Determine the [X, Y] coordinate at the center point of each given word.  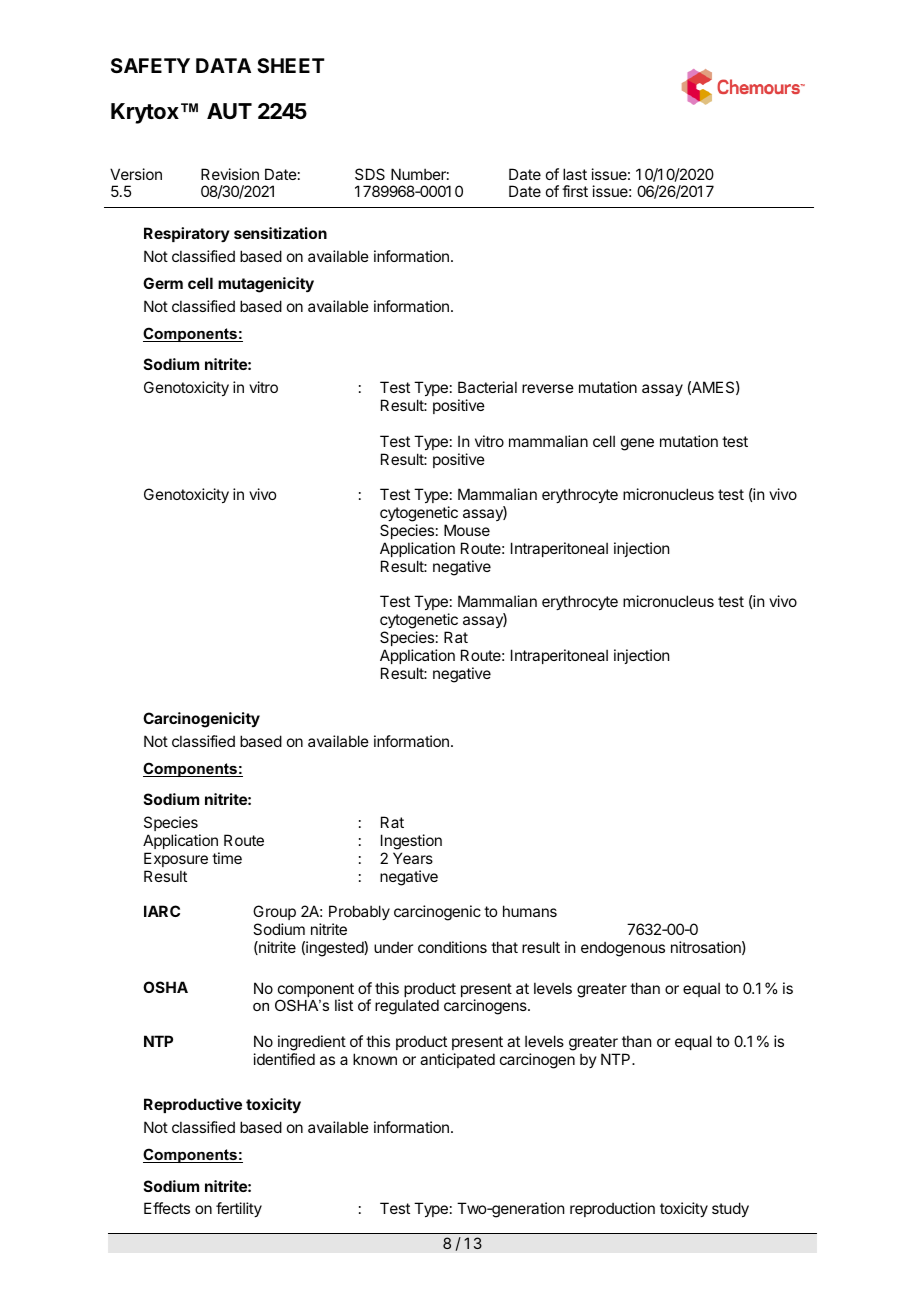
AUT [229, 111]
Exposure [176, 859]
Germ [163, 283]
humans [530, 911]
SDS [370, 174]
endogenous [623, 949]
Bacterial [487, 387]
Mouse [467, 530]
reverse [548, 388]
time [227, 858]
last [575, 174]
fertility [239, 1209]
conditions [452, 947]
